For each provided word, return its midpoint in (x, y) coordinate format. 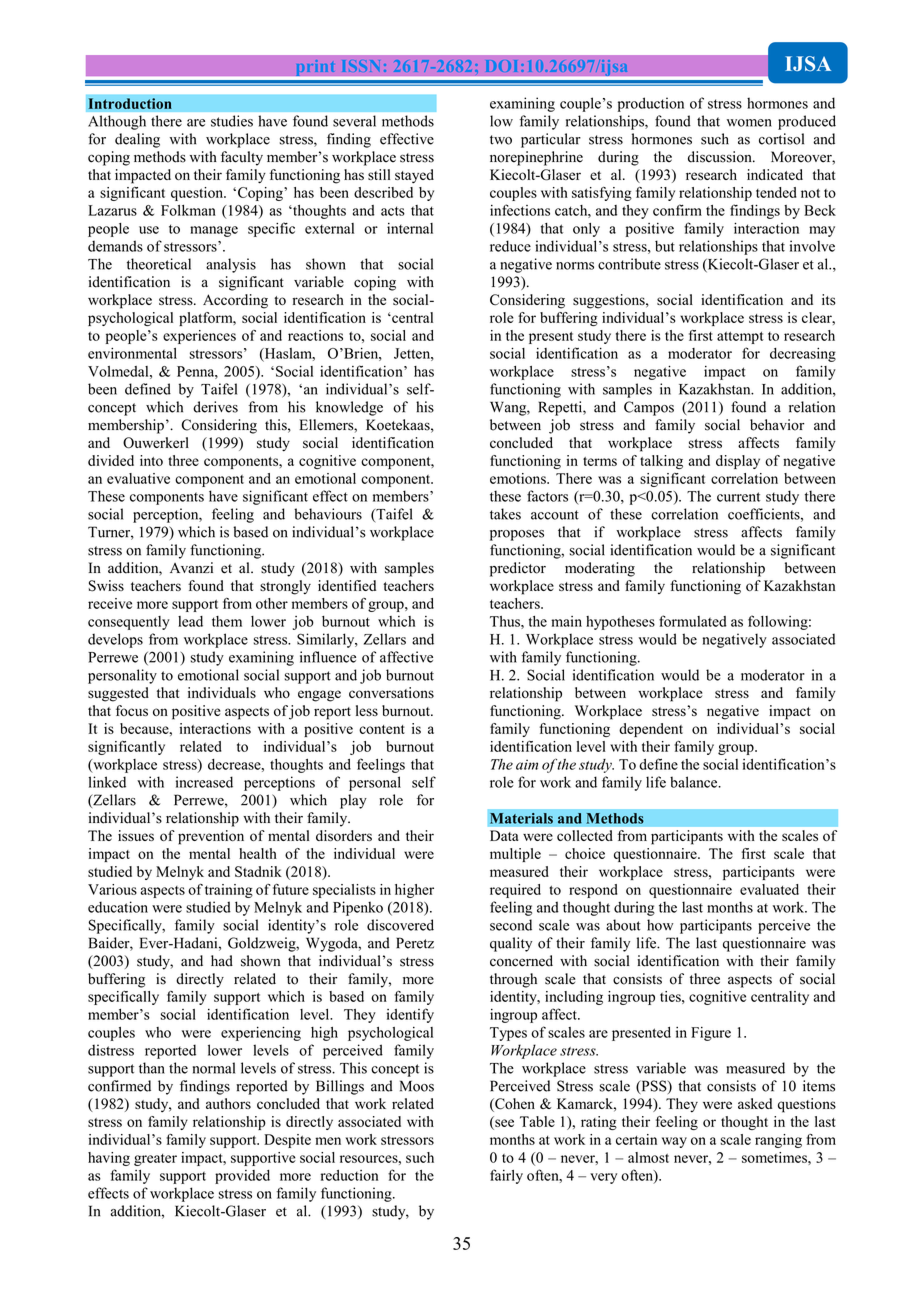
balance (695, 782)
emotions (519, 478)
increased (204, 782)
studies (232, 121)
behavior (777, 425)
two (501, 140)
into (151, 460)
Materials (521, 818)
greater (155, 1160)
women (749, 123)
